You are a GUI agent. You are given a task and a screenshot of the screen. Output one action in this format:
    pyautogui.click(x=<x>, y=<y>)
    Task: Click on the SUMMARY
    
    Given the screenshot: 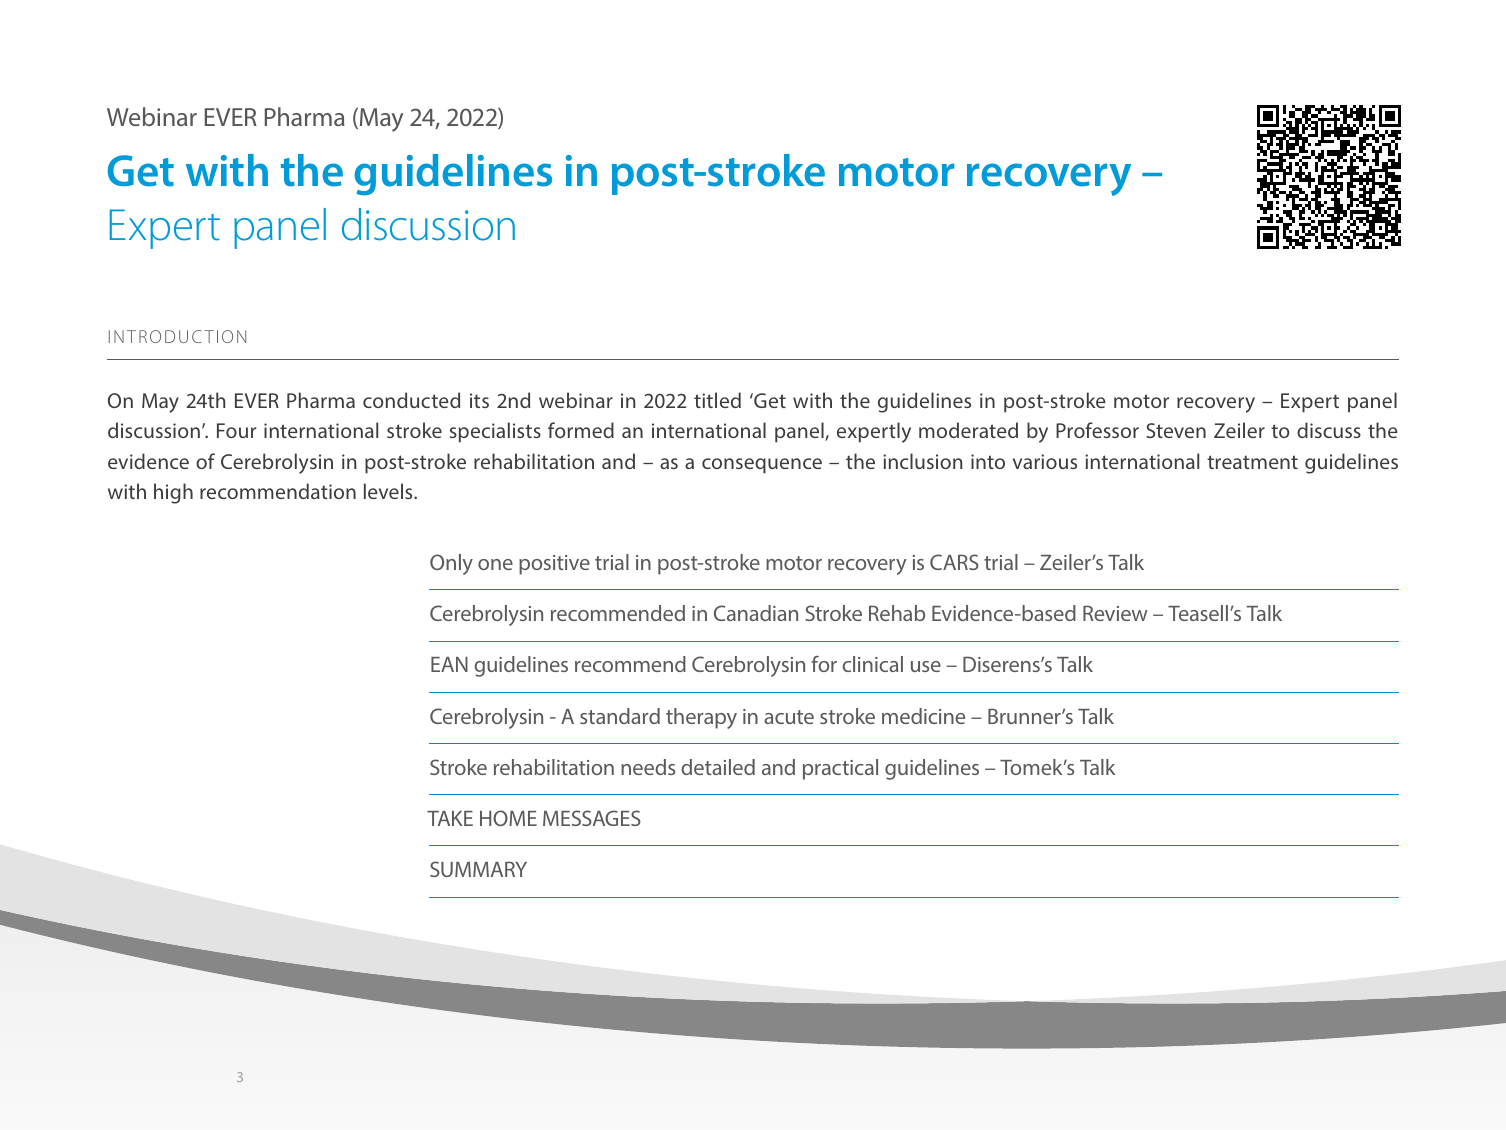 What is the action you would take?
    pyautogui.click(x=478, y=869)
